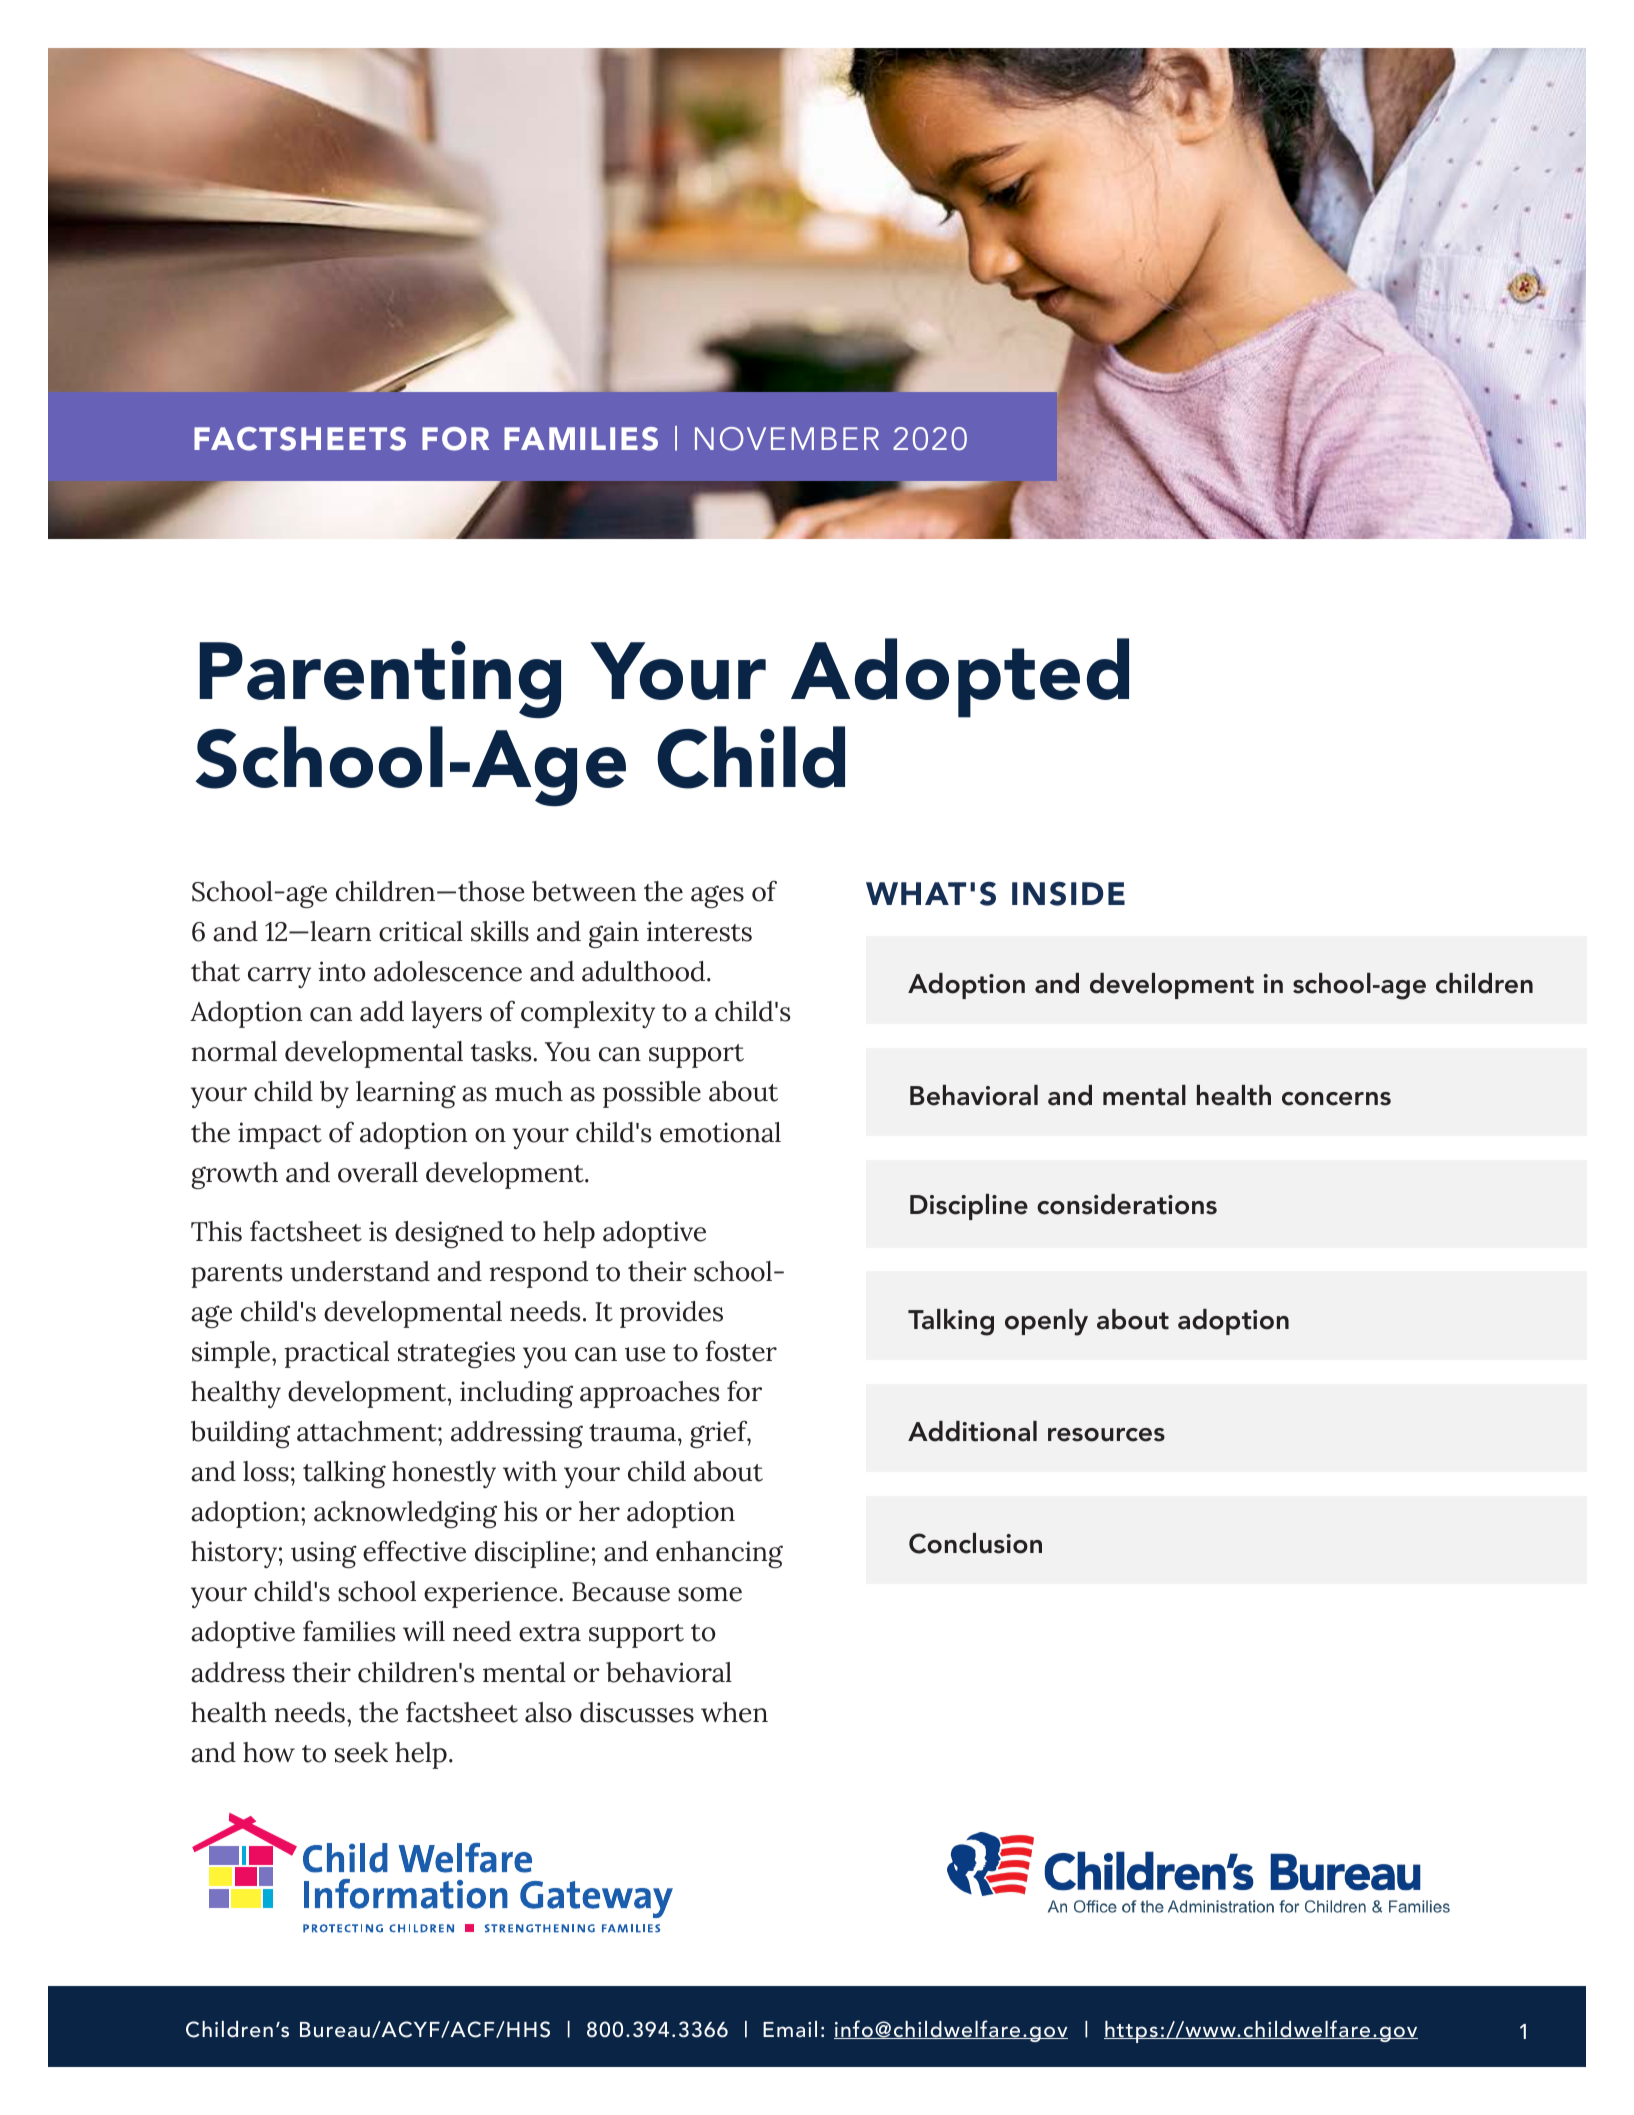  Describe the element at coordinates (790, 2029) in the page. I see `Email` at that location.
